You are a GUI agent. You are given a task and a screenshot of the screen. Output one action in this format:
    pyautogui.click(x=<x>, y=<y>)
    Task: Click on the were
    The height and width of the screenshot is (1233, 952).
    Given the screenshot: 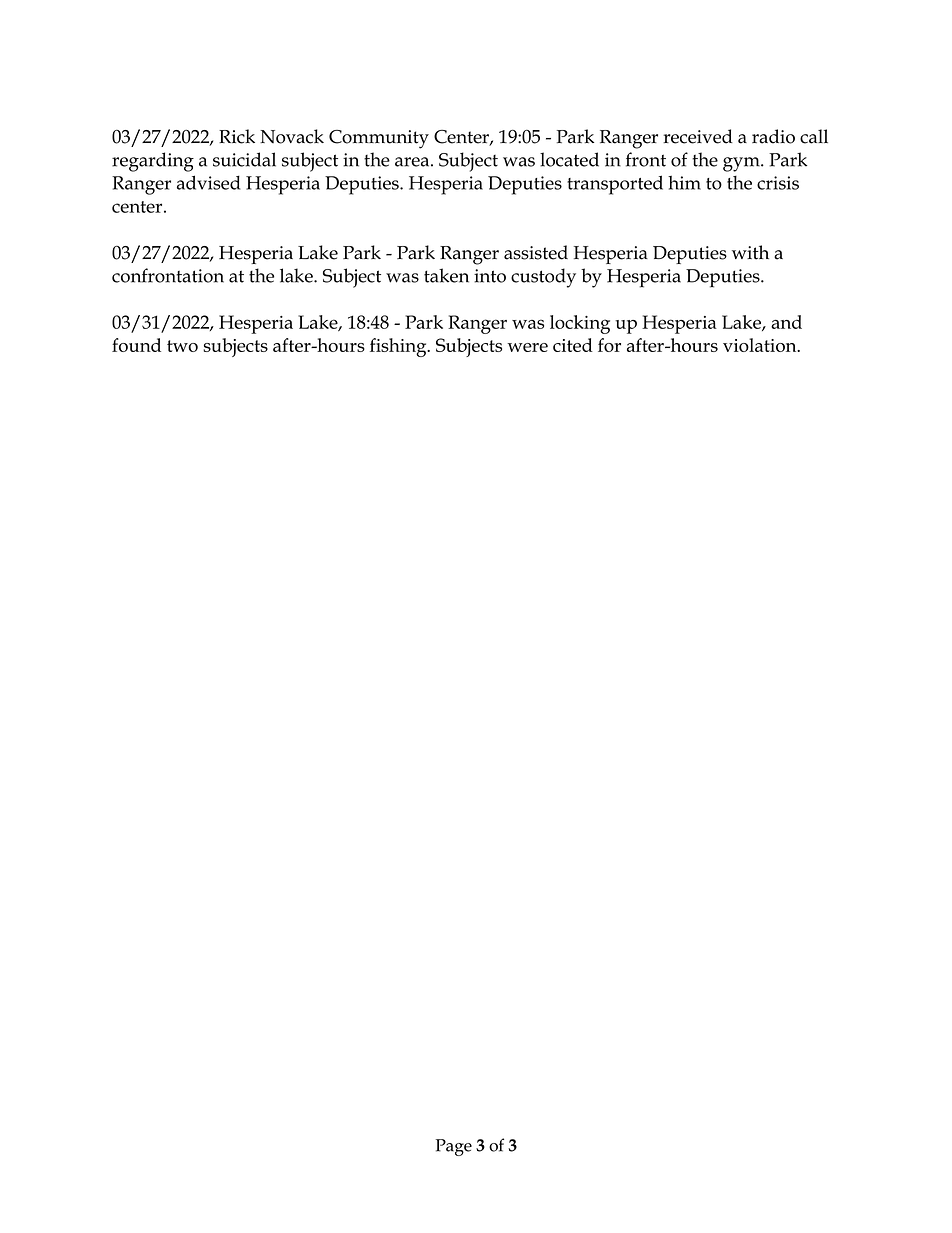 What is the action you would take?
    pyautogui.click(x=527, y=347)
